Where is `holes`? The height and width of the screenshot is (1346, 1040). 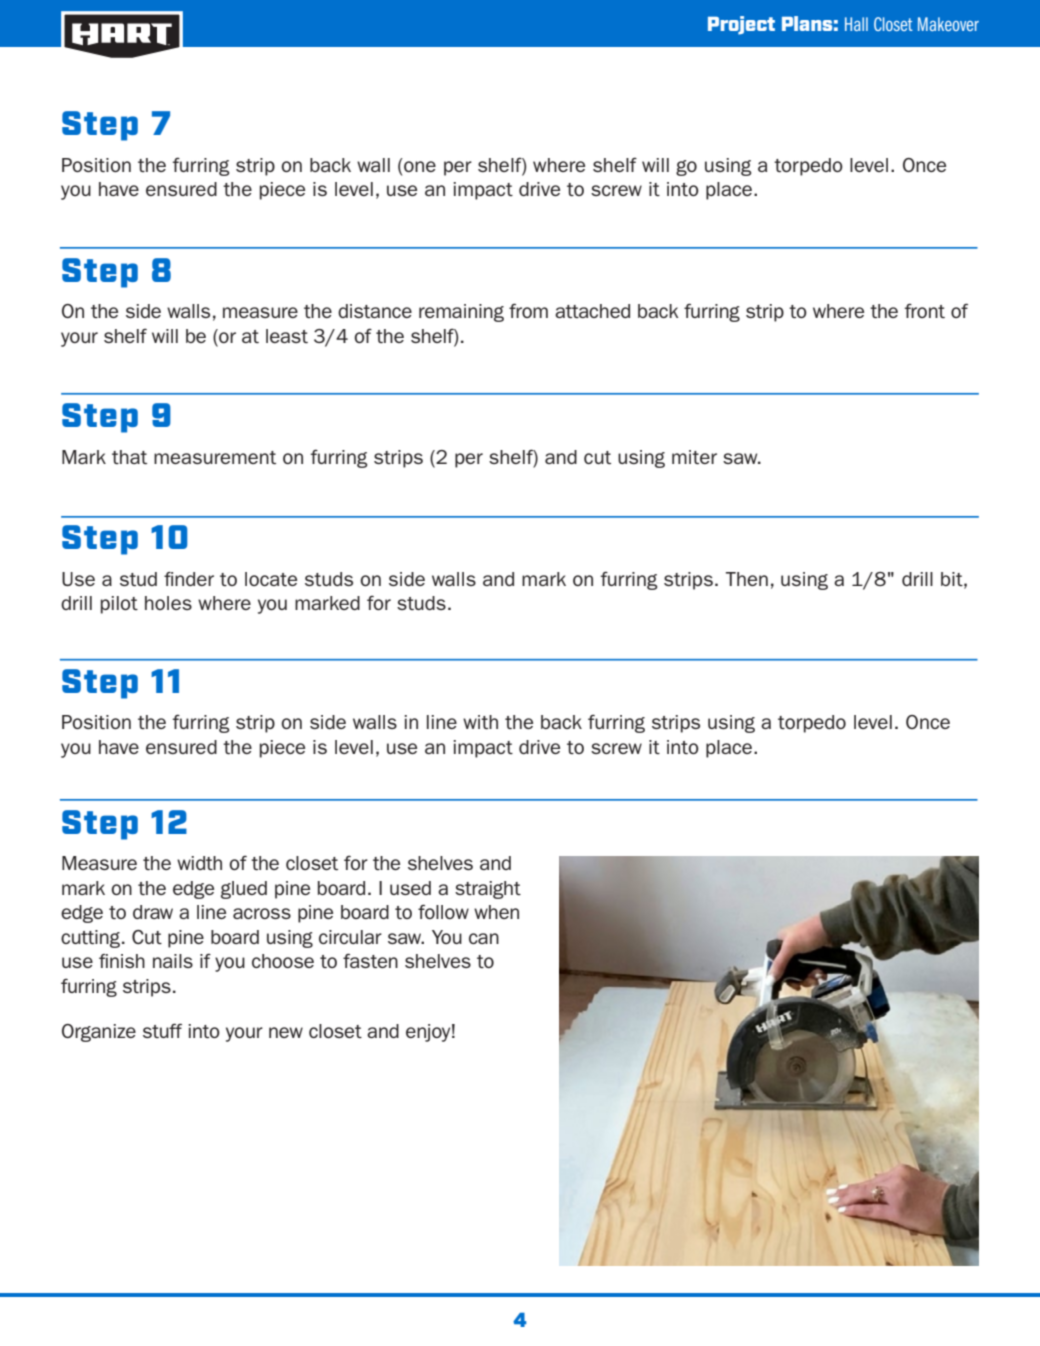 holes is located at coordinates (168, 603).
